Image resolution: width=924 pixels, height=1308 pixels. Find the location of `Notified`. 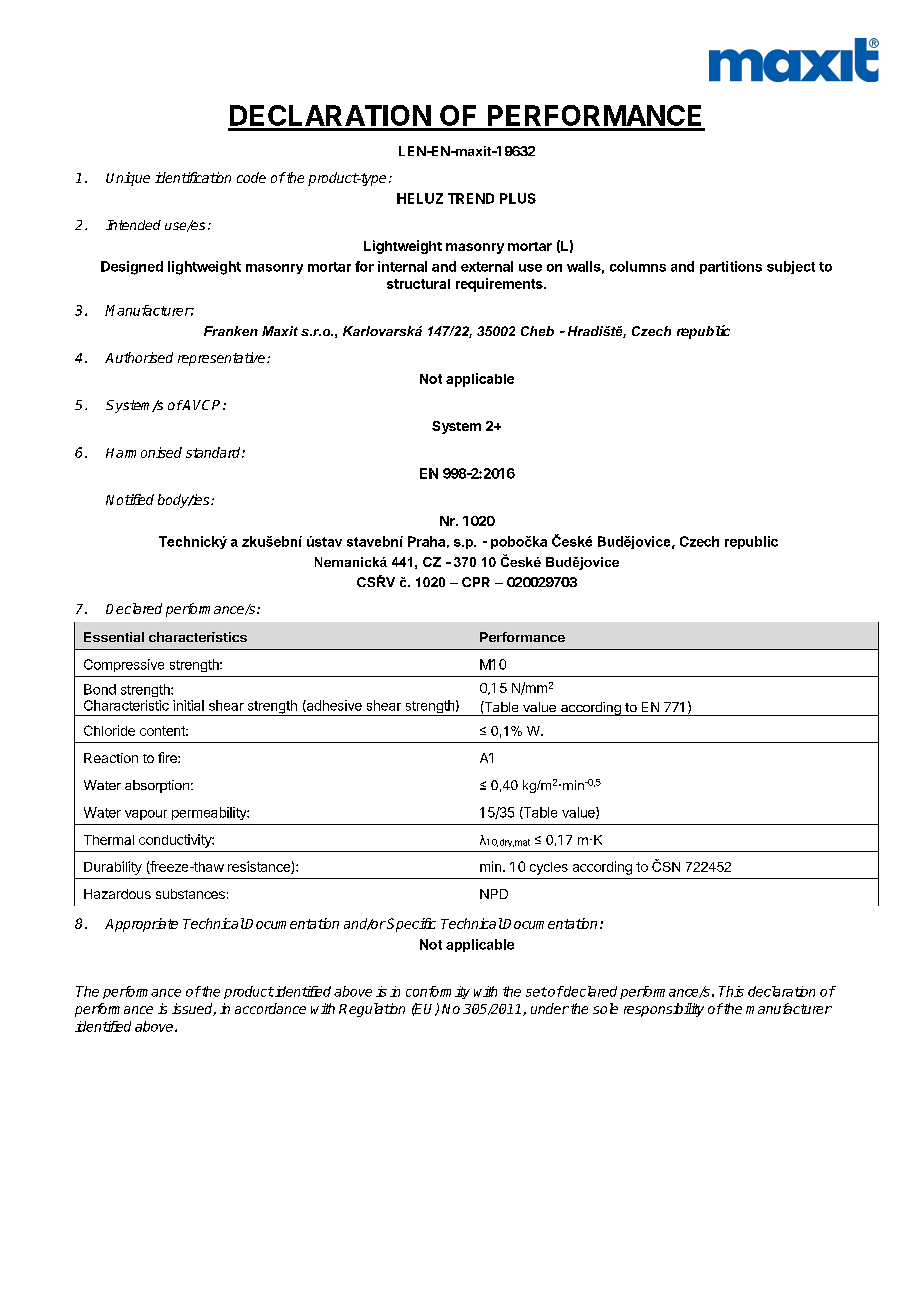

Notified is located at coordinates (130, 499).
